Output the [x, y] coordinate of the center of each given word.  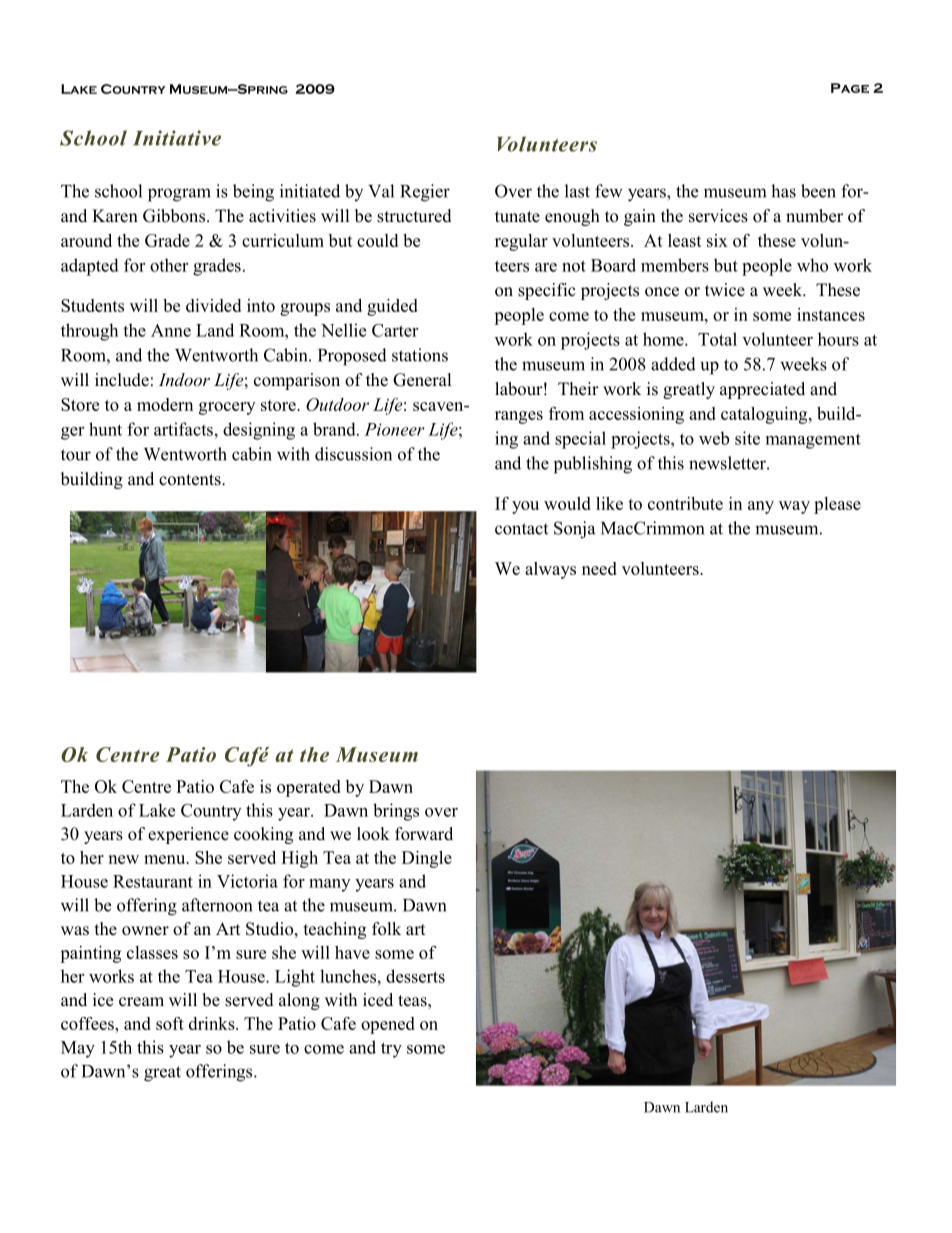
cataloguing [765, 415]
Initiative [177, 138]
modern [165, 404]
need [599, 568]
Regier [425, 193]
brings [396, 812]
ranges [519, 417]
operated [309, 788]
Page [850, 88]
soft [170, 1023]
